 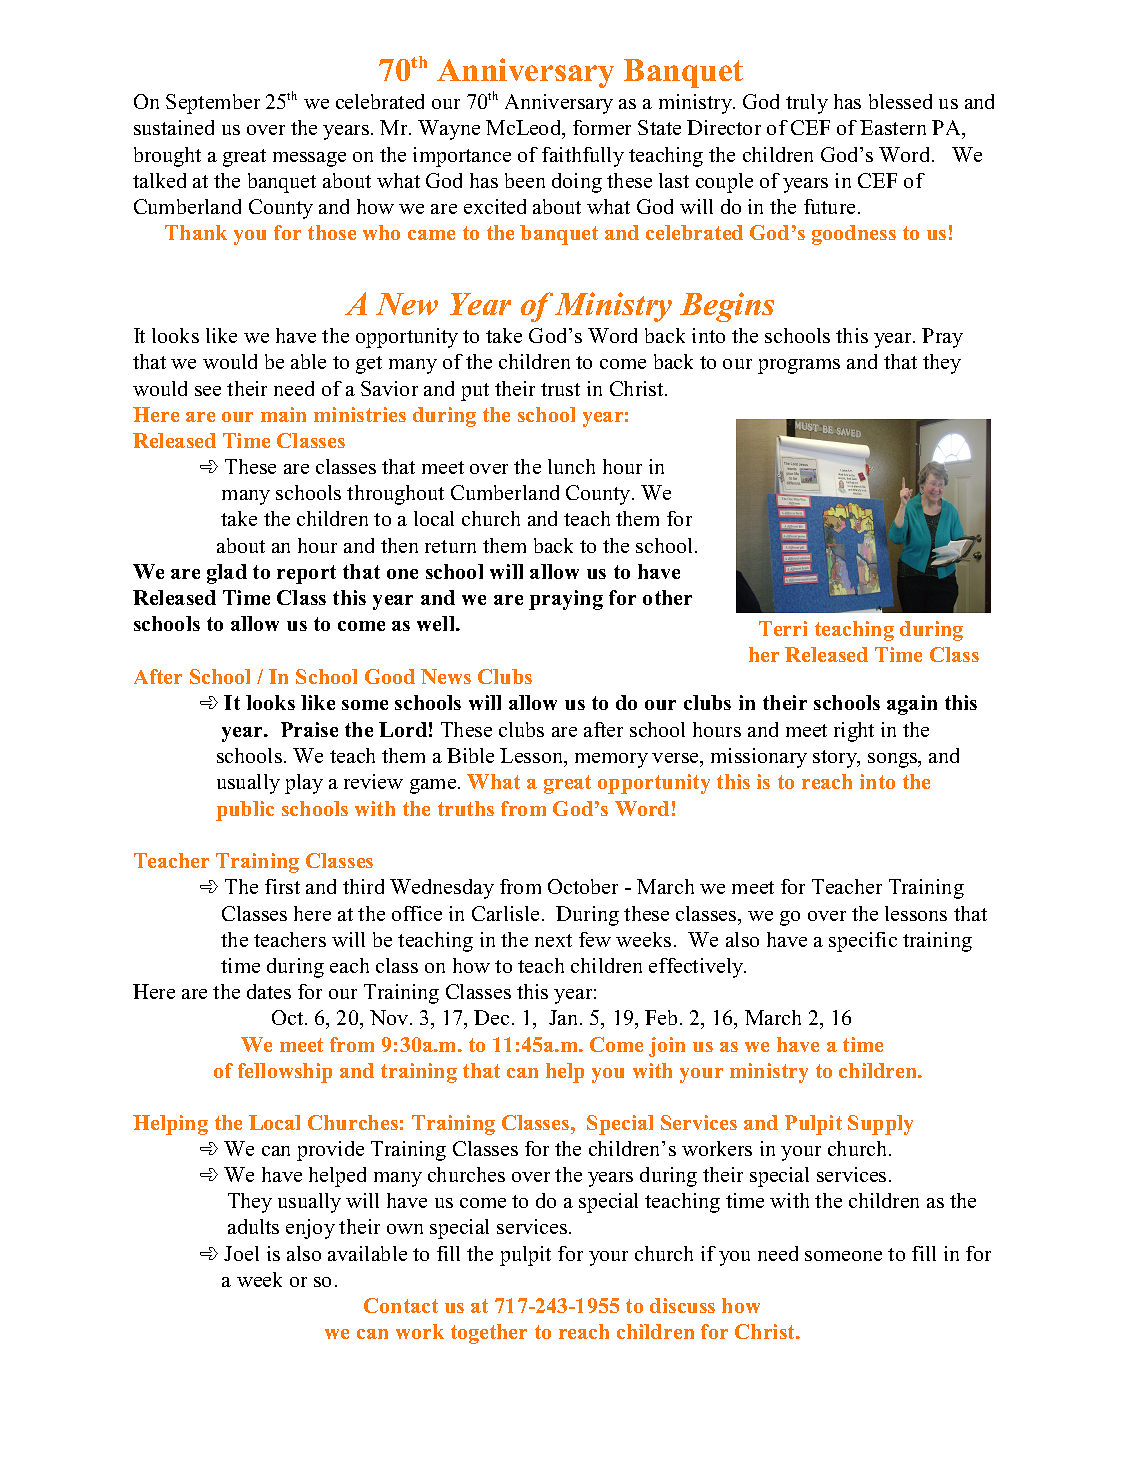 I want to click on Joel, so click(x=241, y=1253).
